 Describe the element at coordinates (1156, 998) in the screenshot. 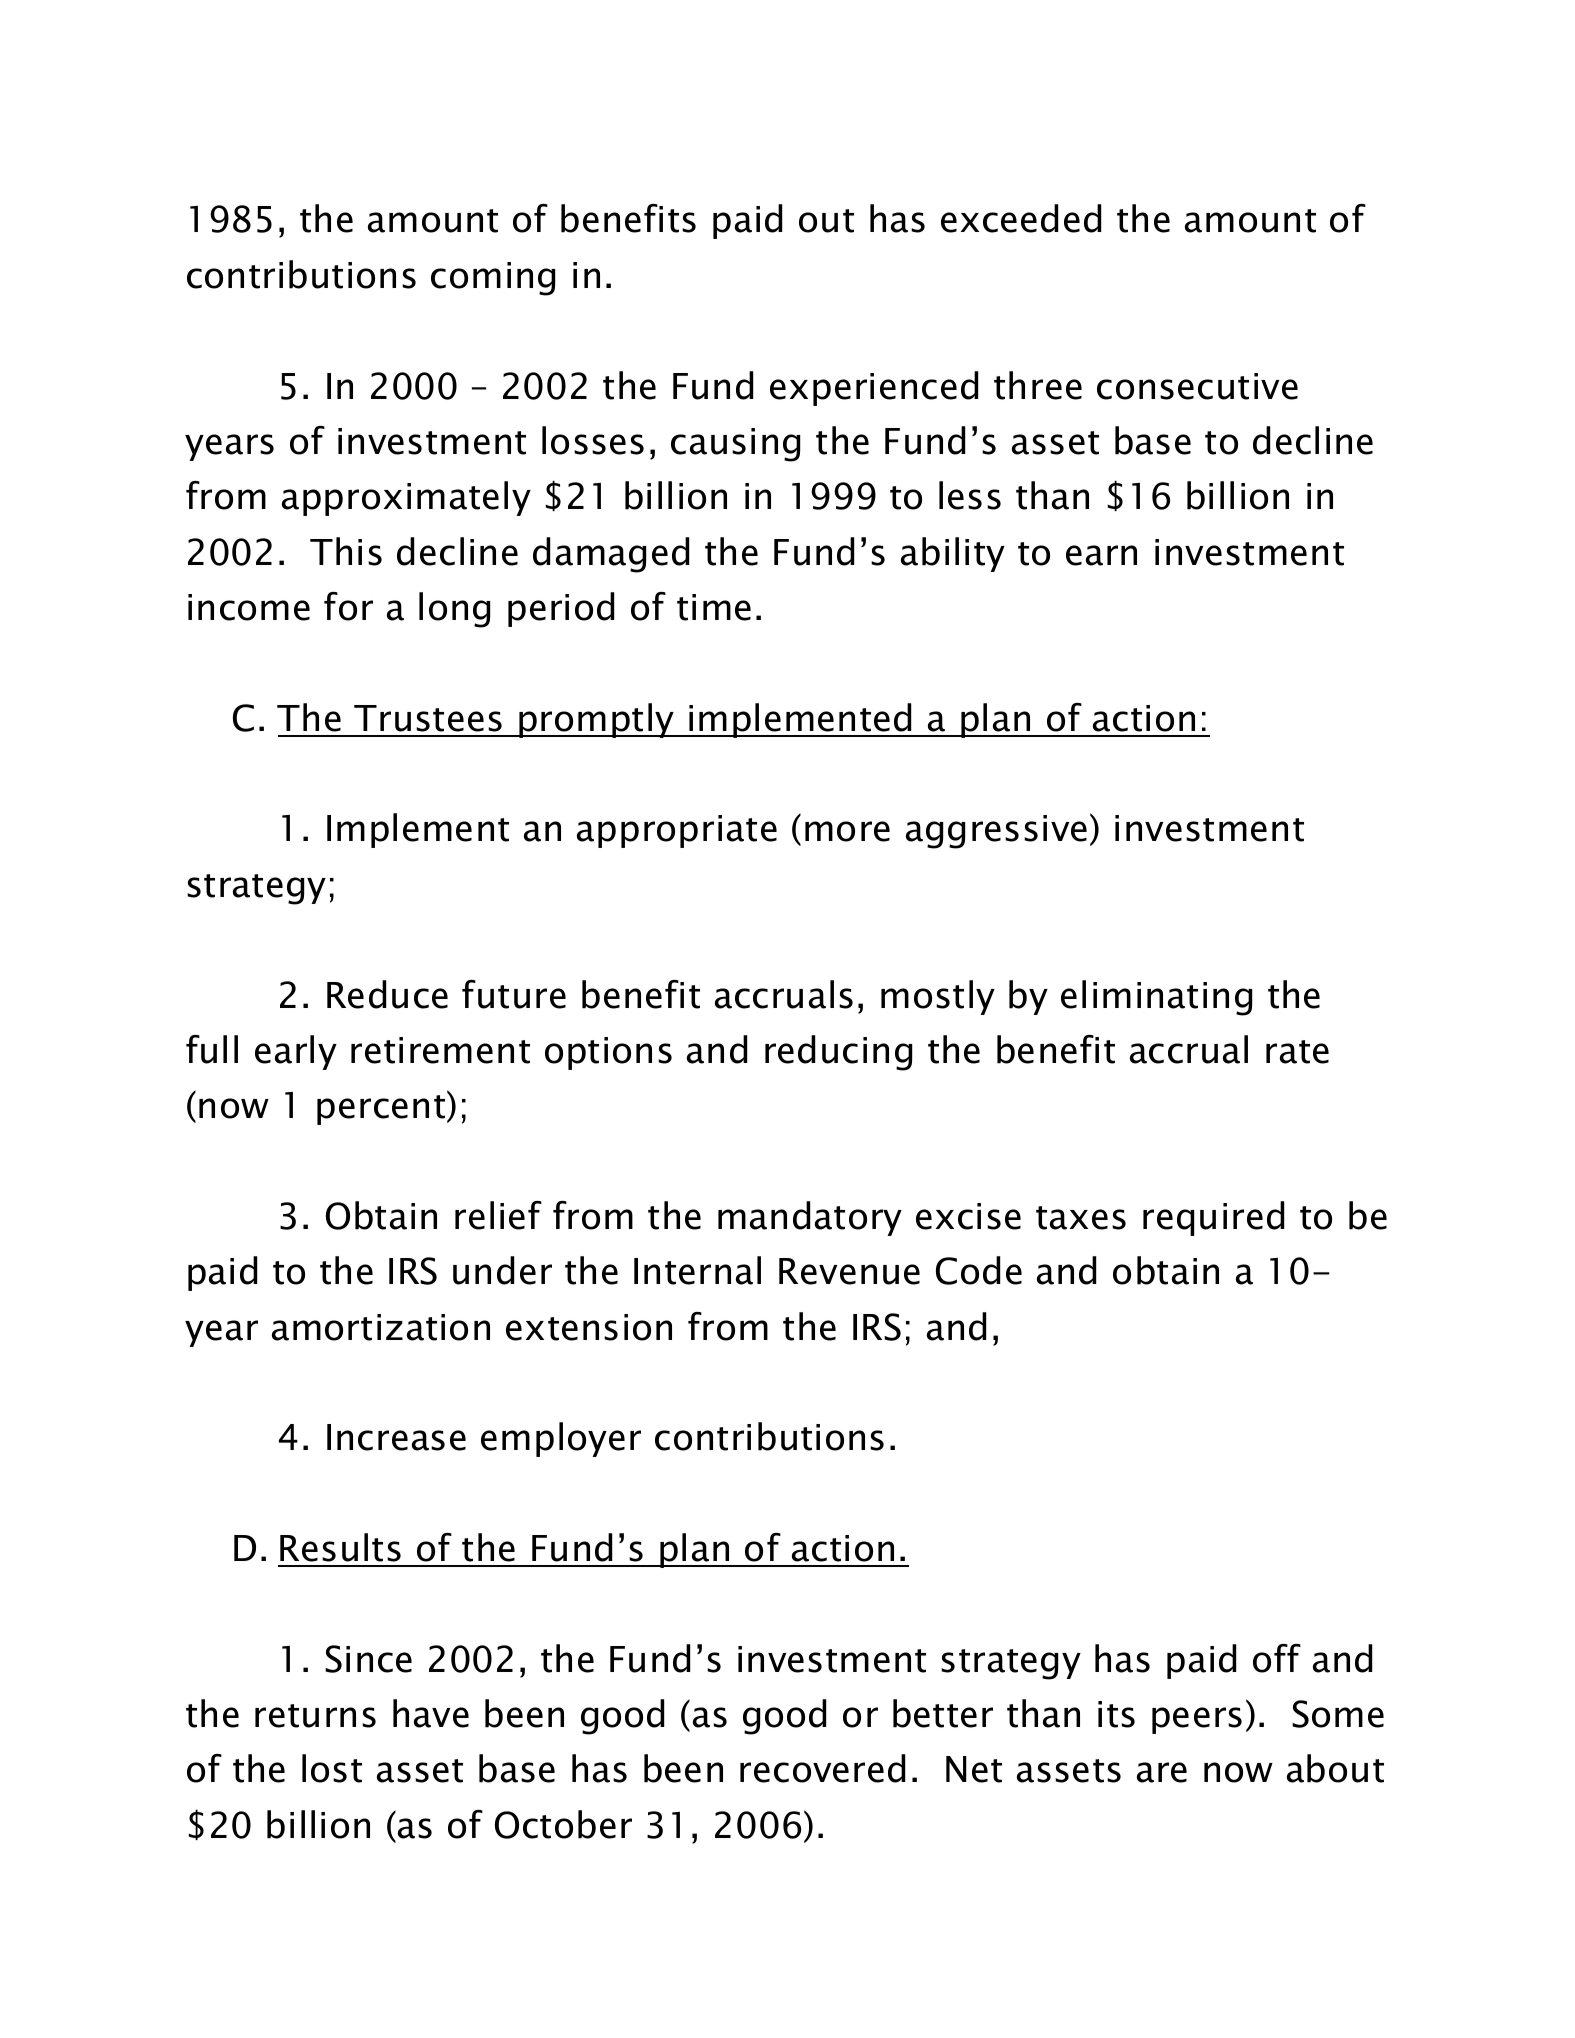

I see `eliminating` at that location.
